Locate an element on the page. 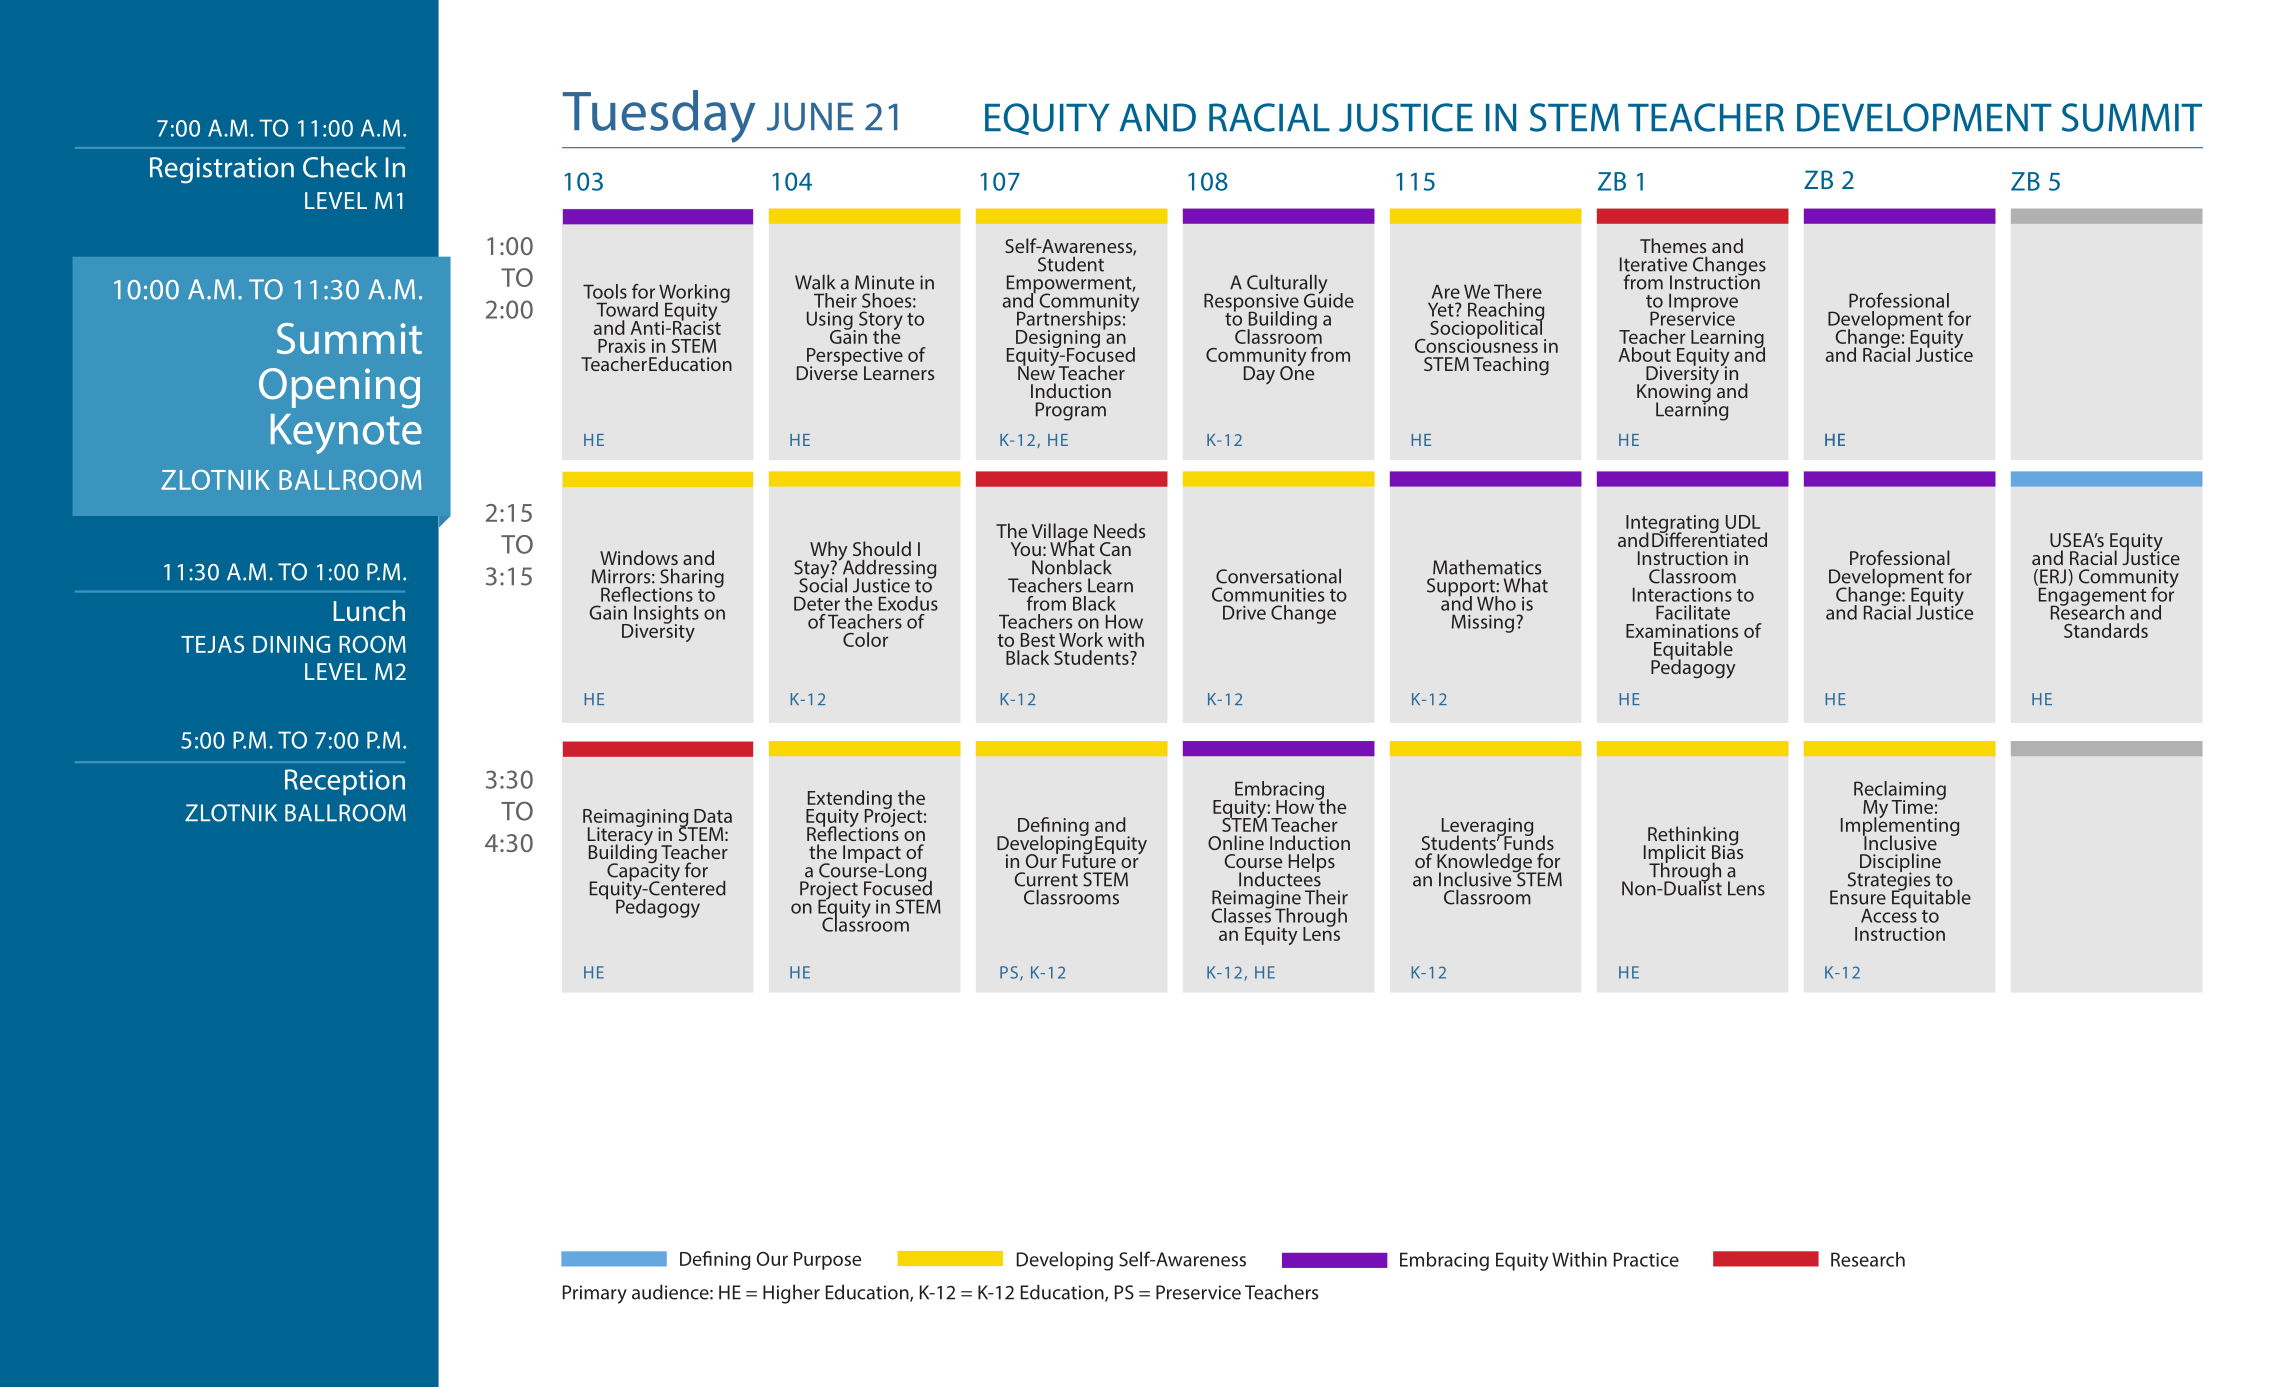 The image size is (2284, 1387). Primary is located at coordinates (595, 1294).
